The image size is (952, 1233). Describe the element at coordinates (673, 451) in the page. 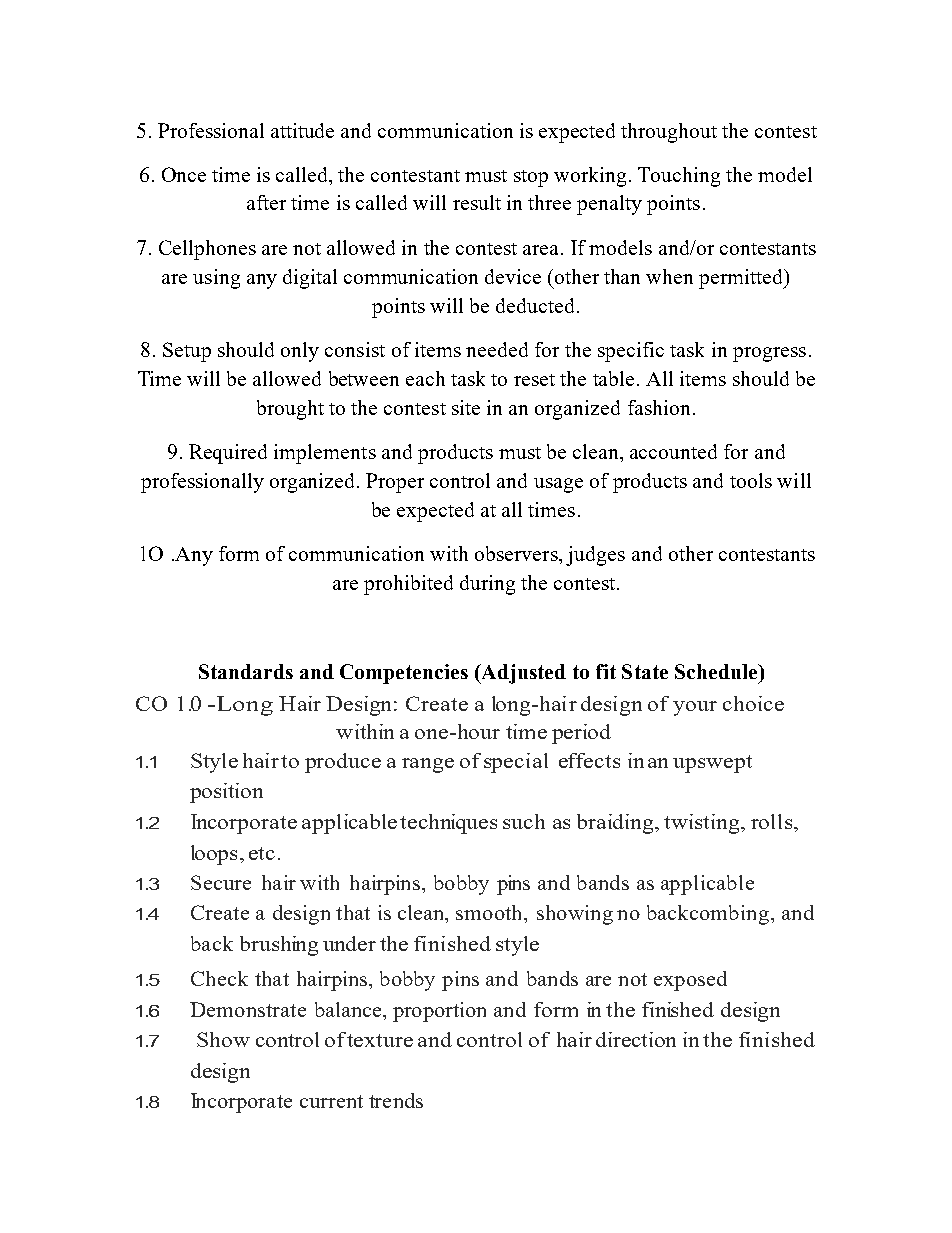

I see `accounted` at that location.
